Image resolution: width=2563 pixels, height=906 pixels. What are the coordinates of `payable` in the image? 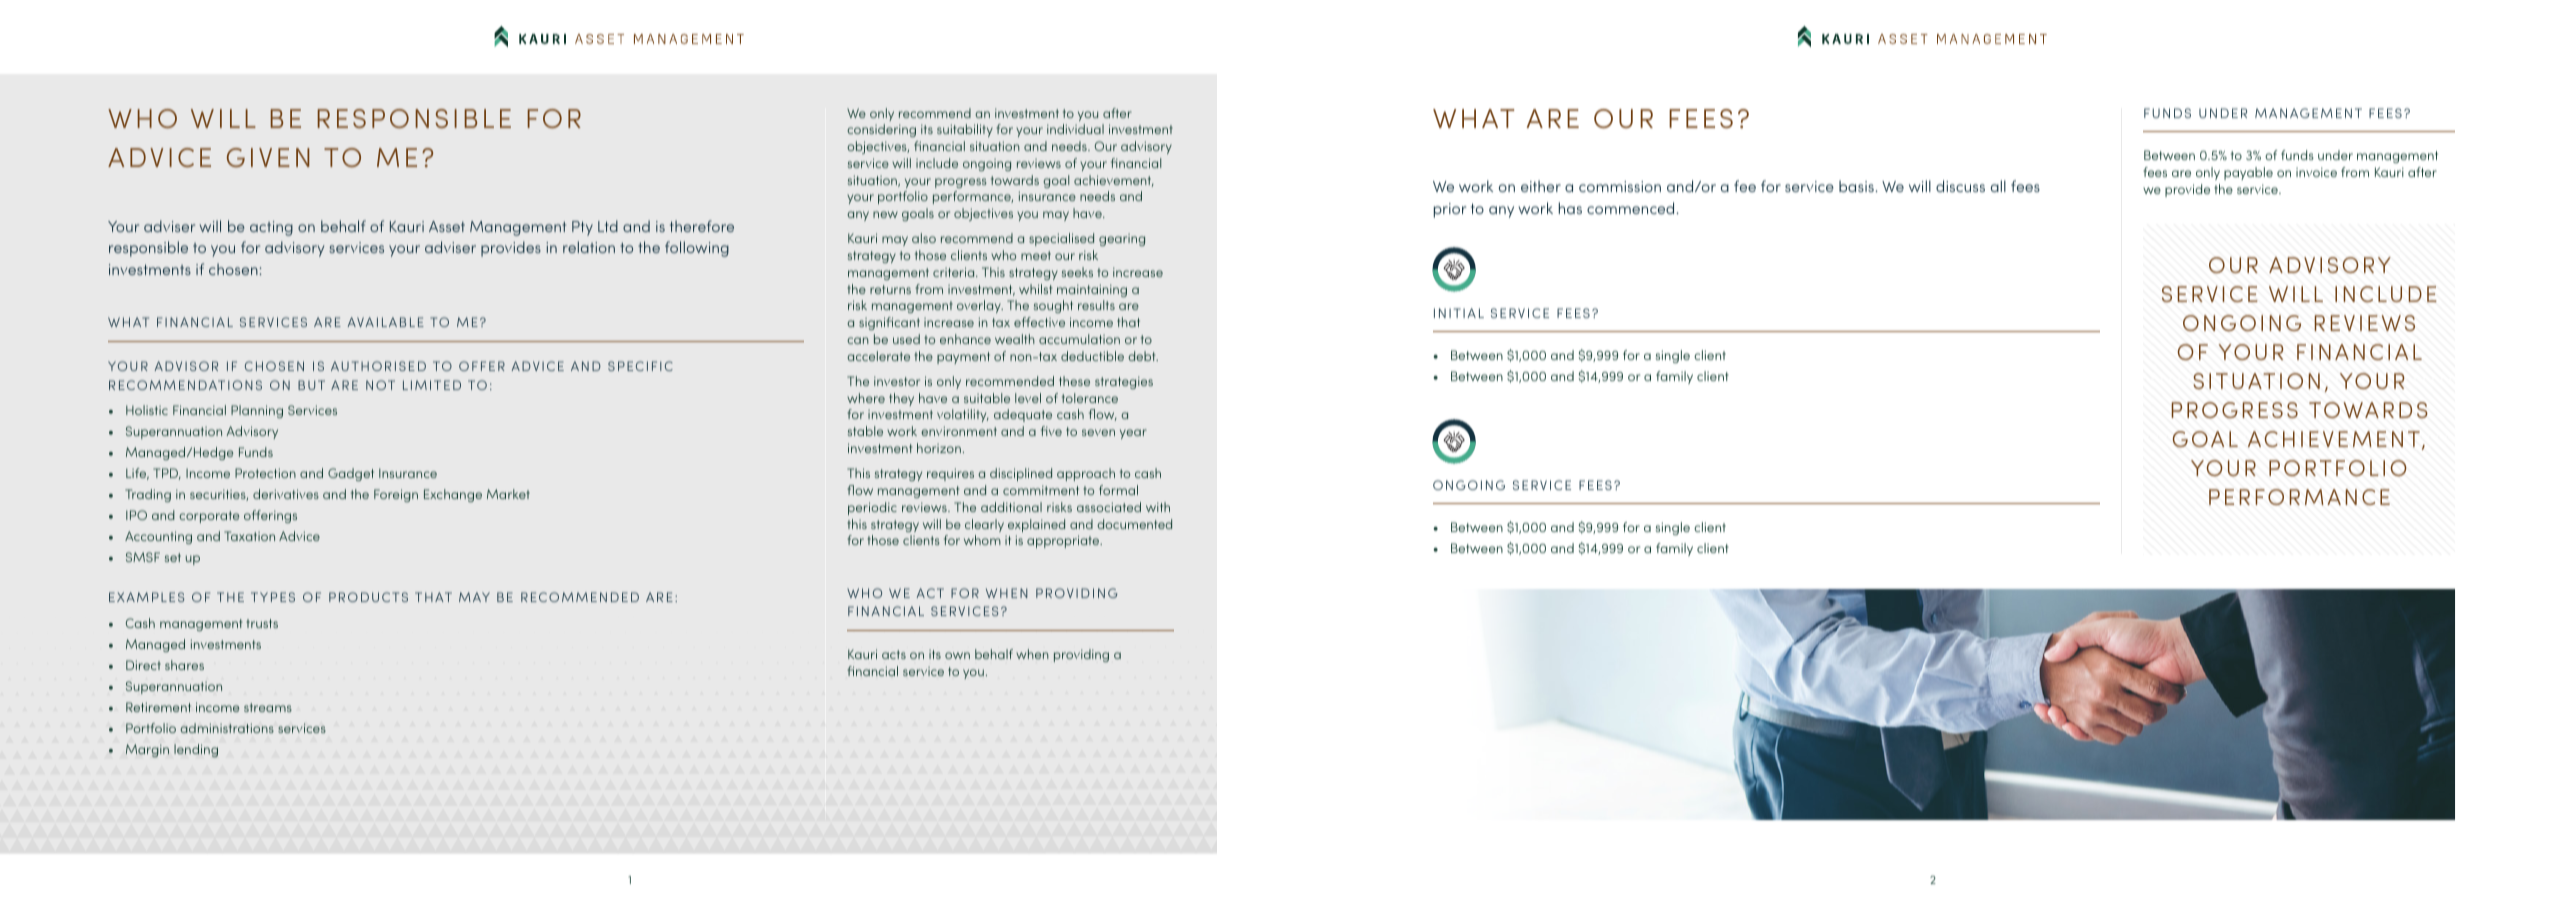 It's located at (2248, 173).
